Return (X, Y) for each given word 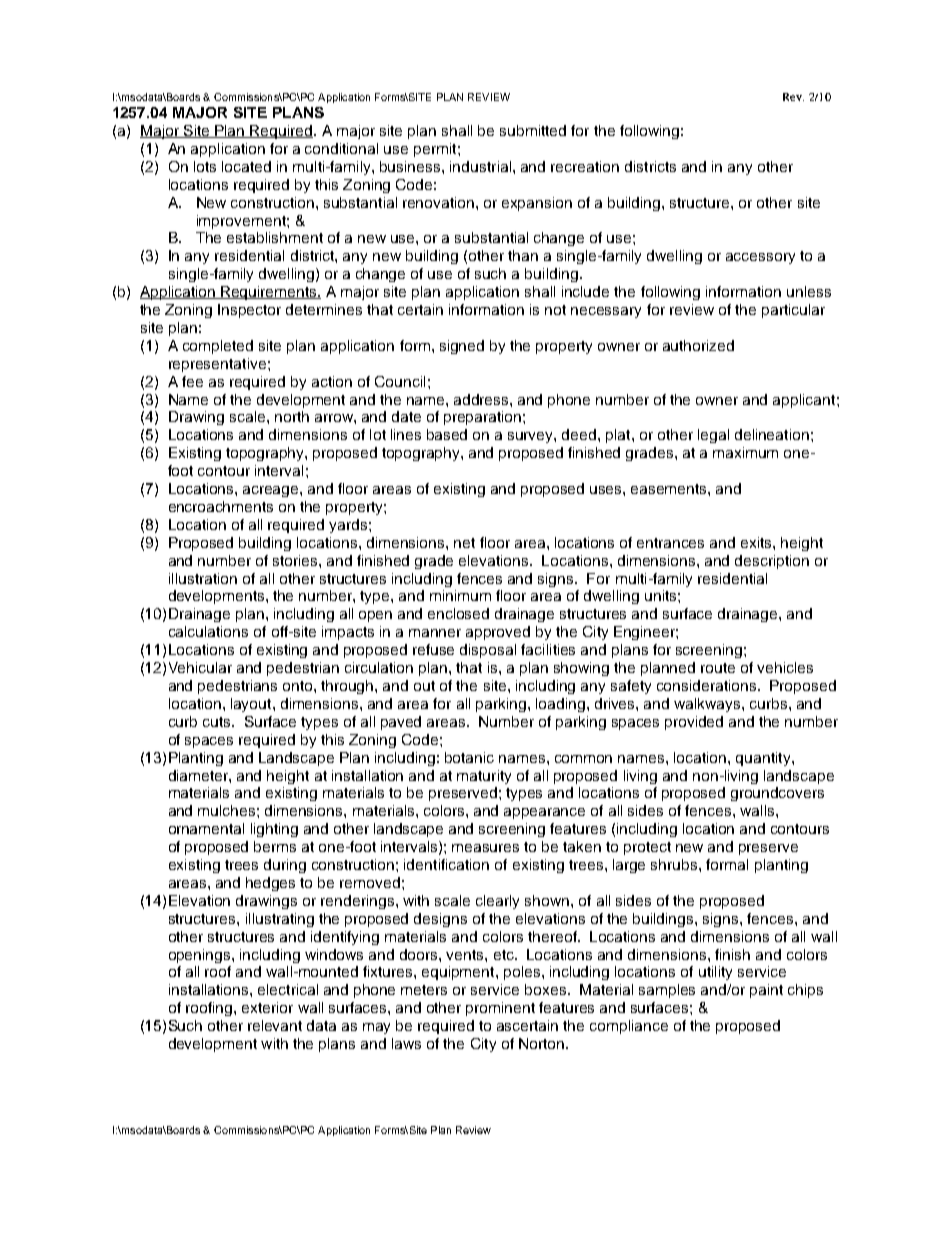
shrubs (675, 864)
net (464, 543)
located (246, 166)
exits (757, 542)
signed (462, 347)
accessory (760, 258)
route (718, 668)
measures (485, 848)
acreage (272, 491)
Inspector (249, 311)
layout (252, 705)
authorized (698, 345)
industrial (480, 166)
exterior (267, 1007)
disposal (488, 651)
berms (275, 846)
